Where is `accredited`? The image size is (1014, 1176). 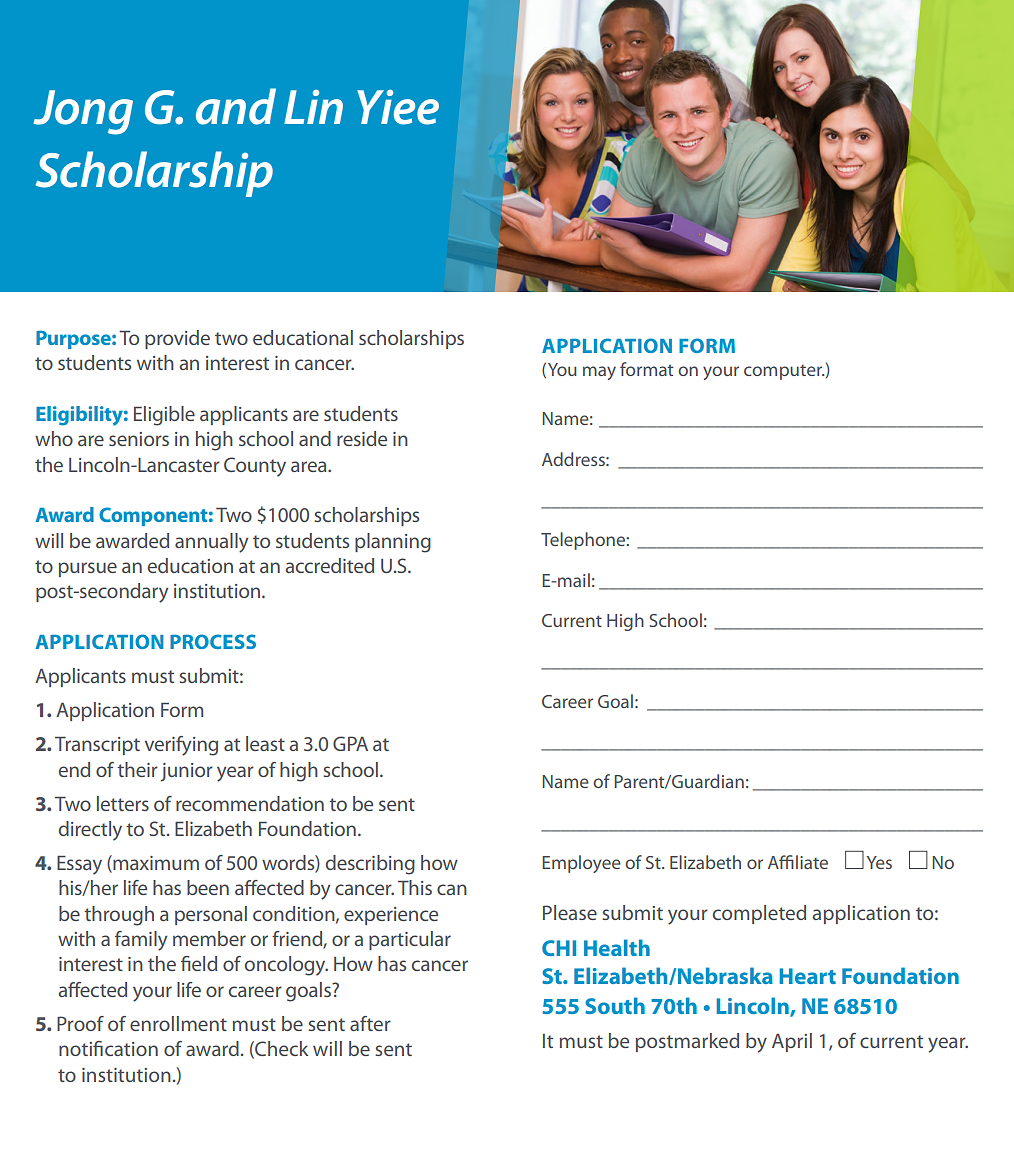
accredited is located at coordinates (329, 565).
